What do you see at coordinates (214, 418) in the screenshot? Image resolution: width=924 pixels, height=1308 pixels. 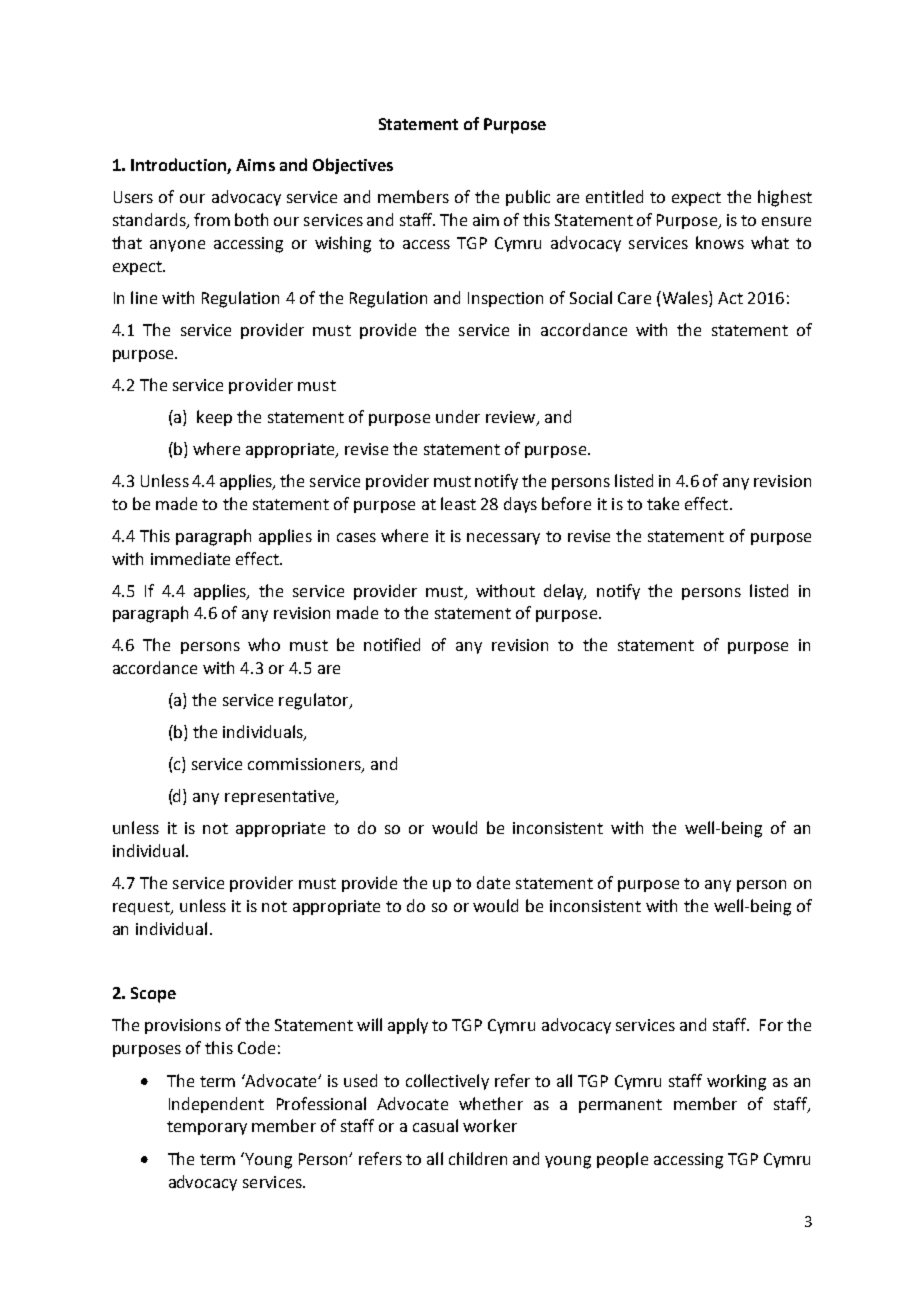 I see `keep` at bounding box center [214, 418].
